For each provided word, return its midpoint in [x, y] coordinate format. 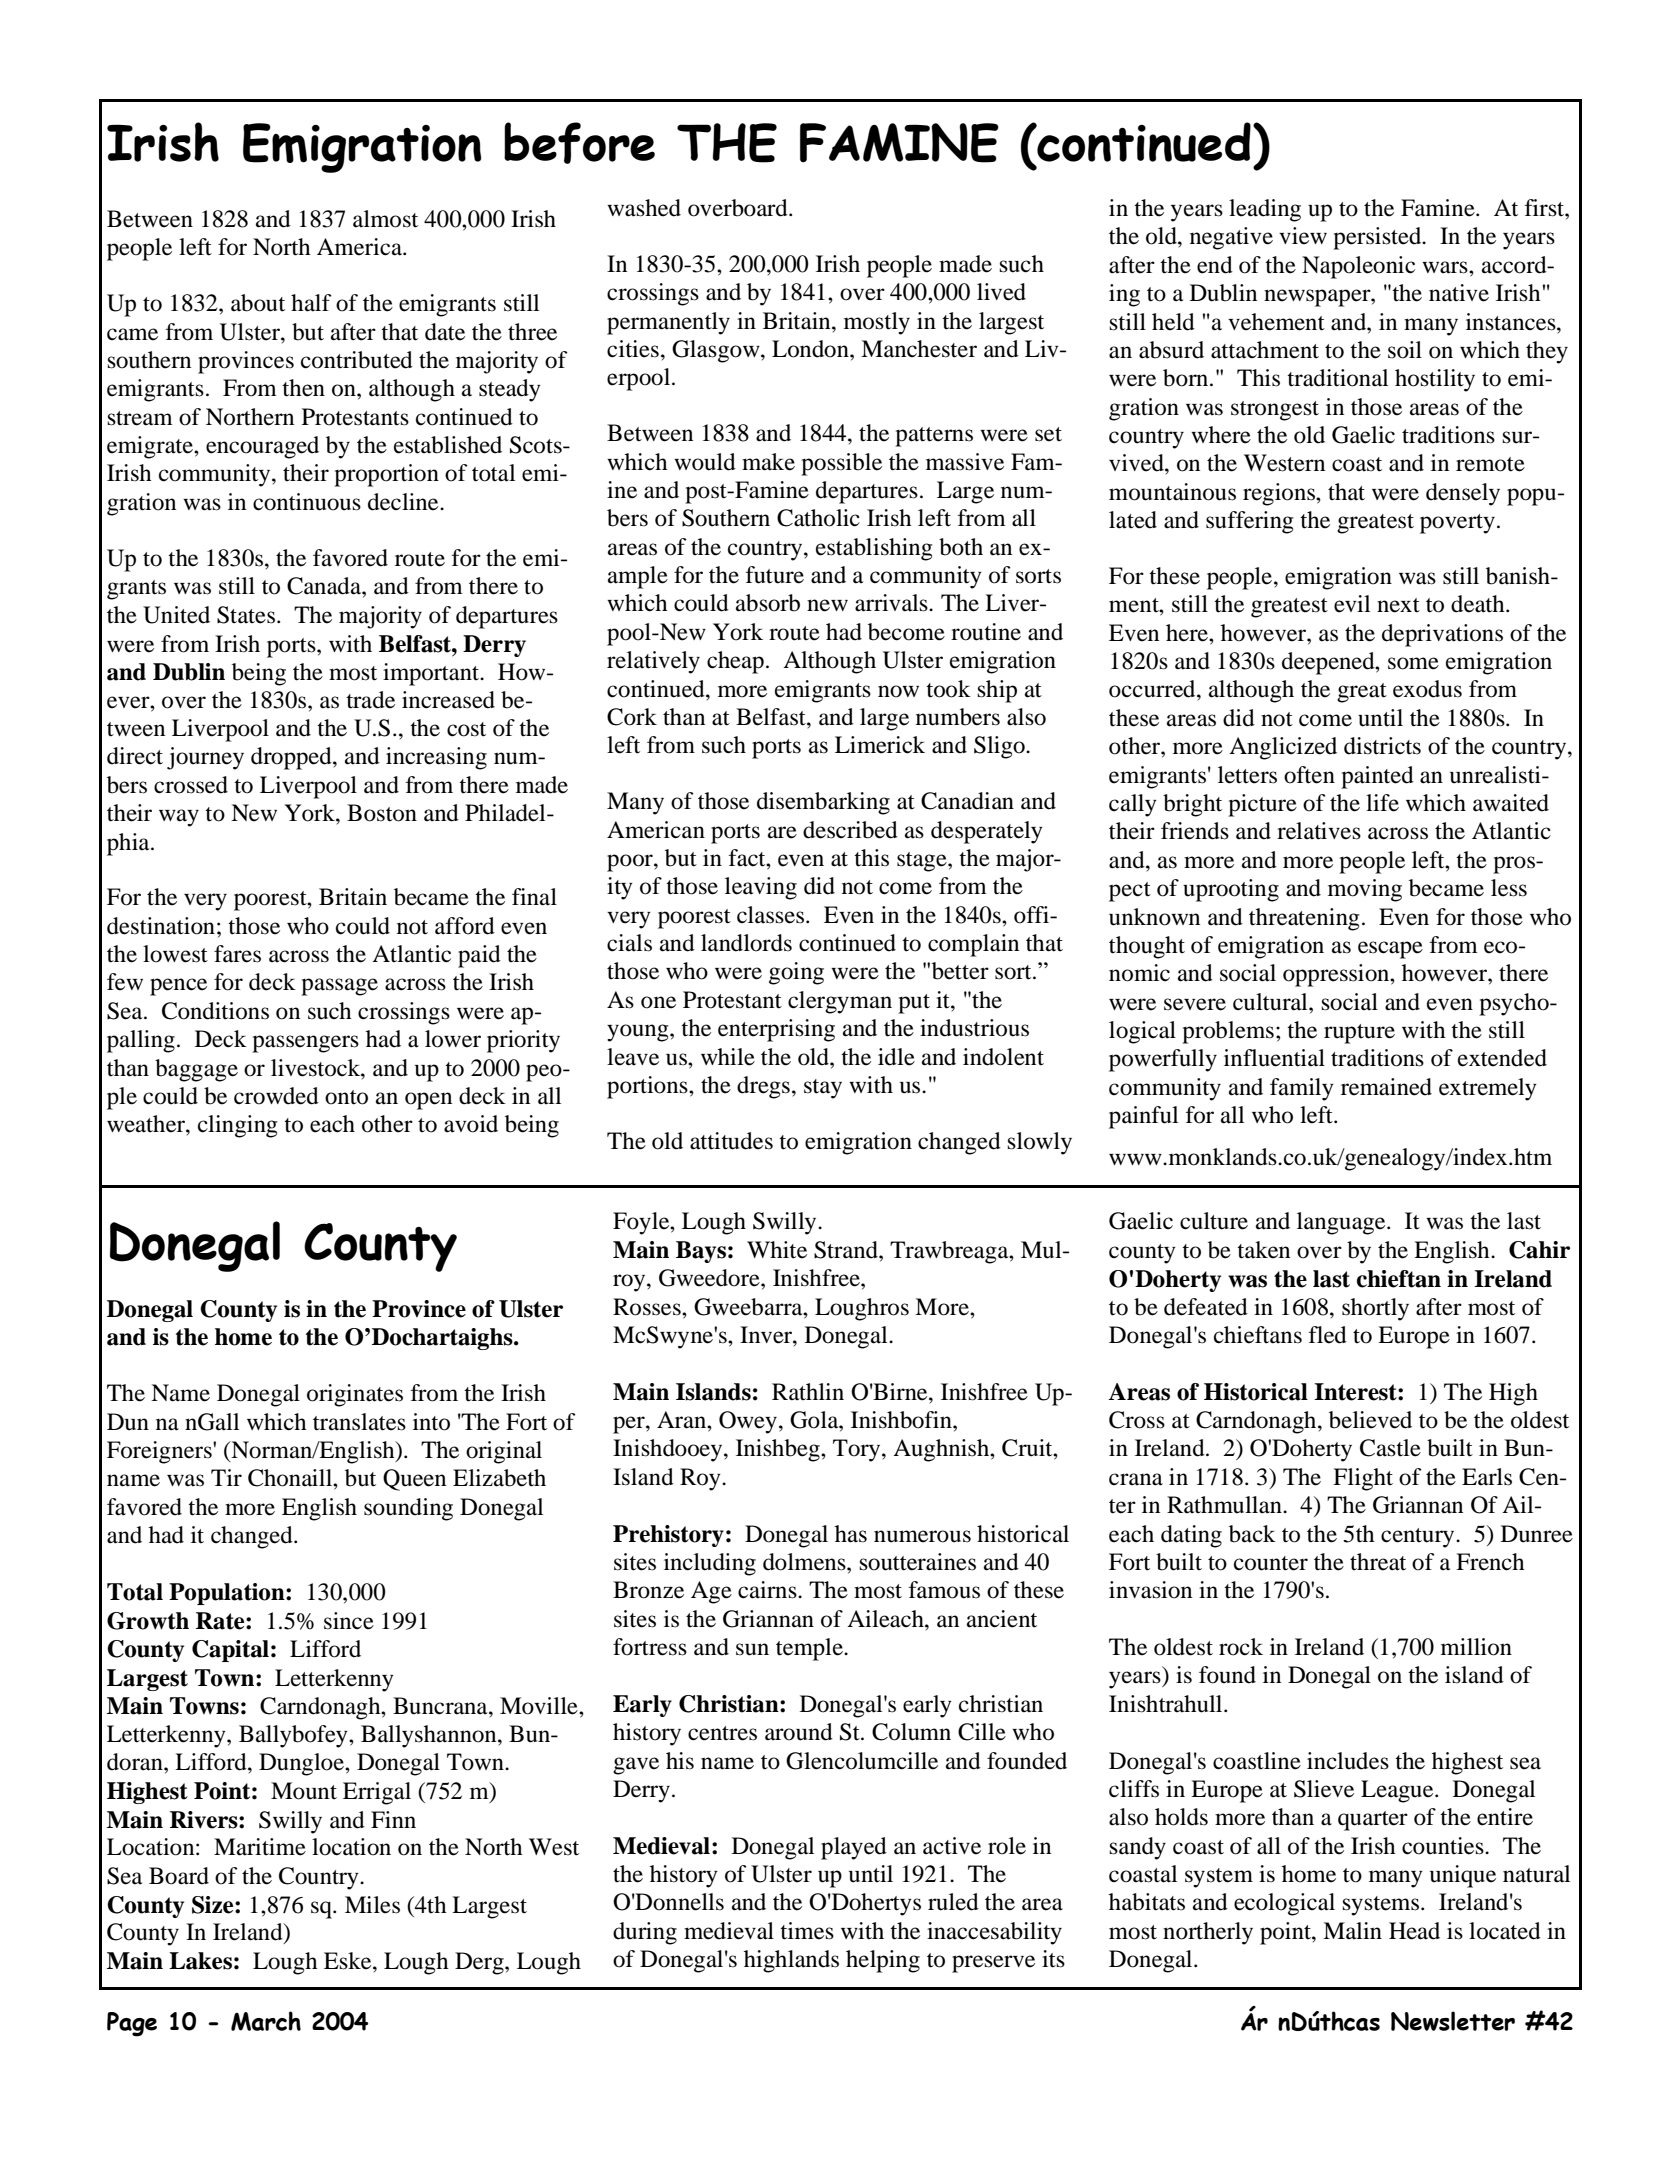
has [851, 1534]
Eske [349, 1961]
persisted [1378, 238]
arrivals [892, 603]
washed [644, 208]
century [1419, 1538]
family [1302, 1089]
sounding [408, 1509]
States [246, 615]
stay [823, 1089]
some [1413, 663]
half [311, 303]
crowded [276, 1096]
